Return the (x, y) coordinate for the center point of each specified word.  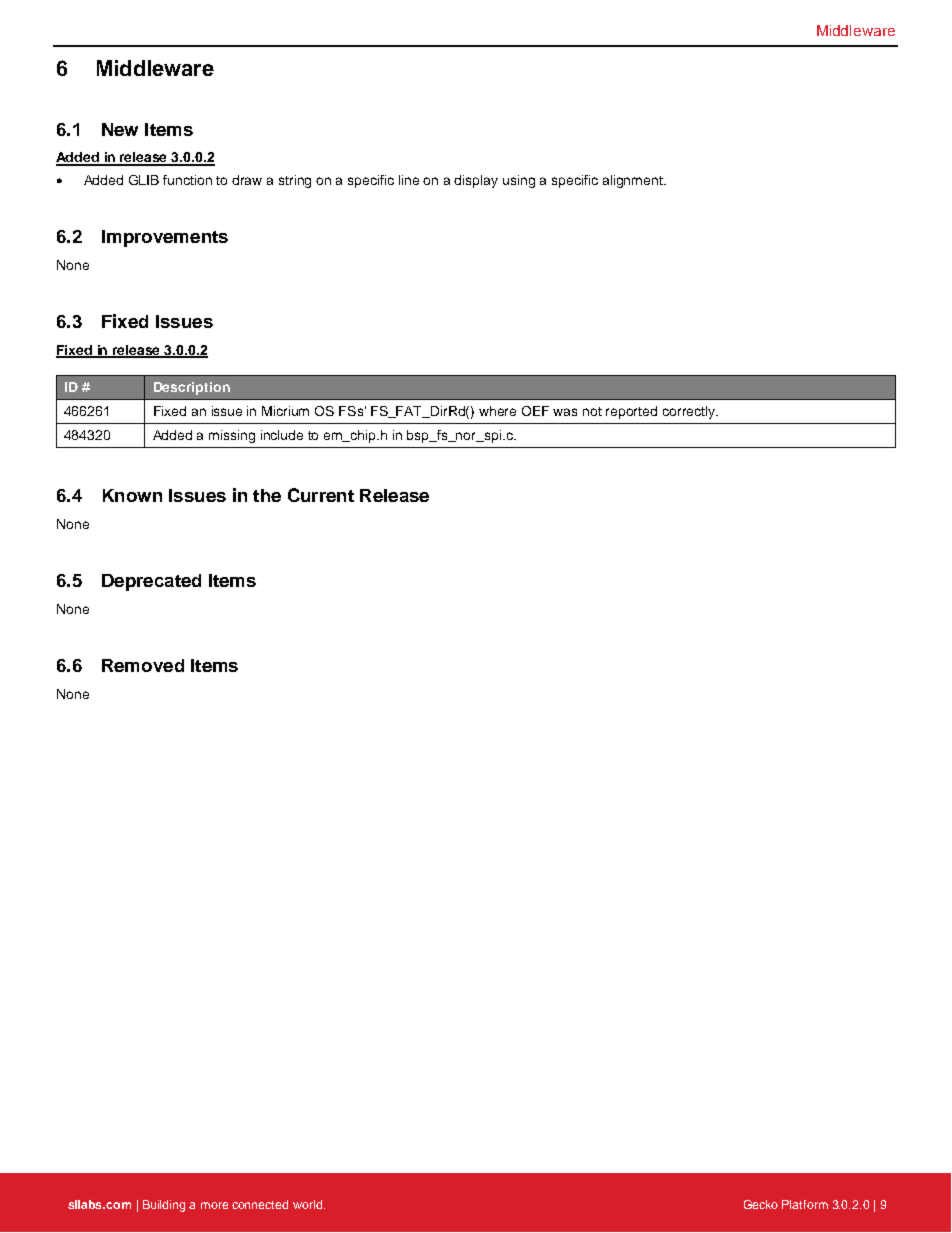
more (214, 1205)
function (187, 180)
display (476, 181)
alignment (634, 181)
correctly (690, 412)
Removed (143, 665)
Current (321, 495)
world (309, 1204)
